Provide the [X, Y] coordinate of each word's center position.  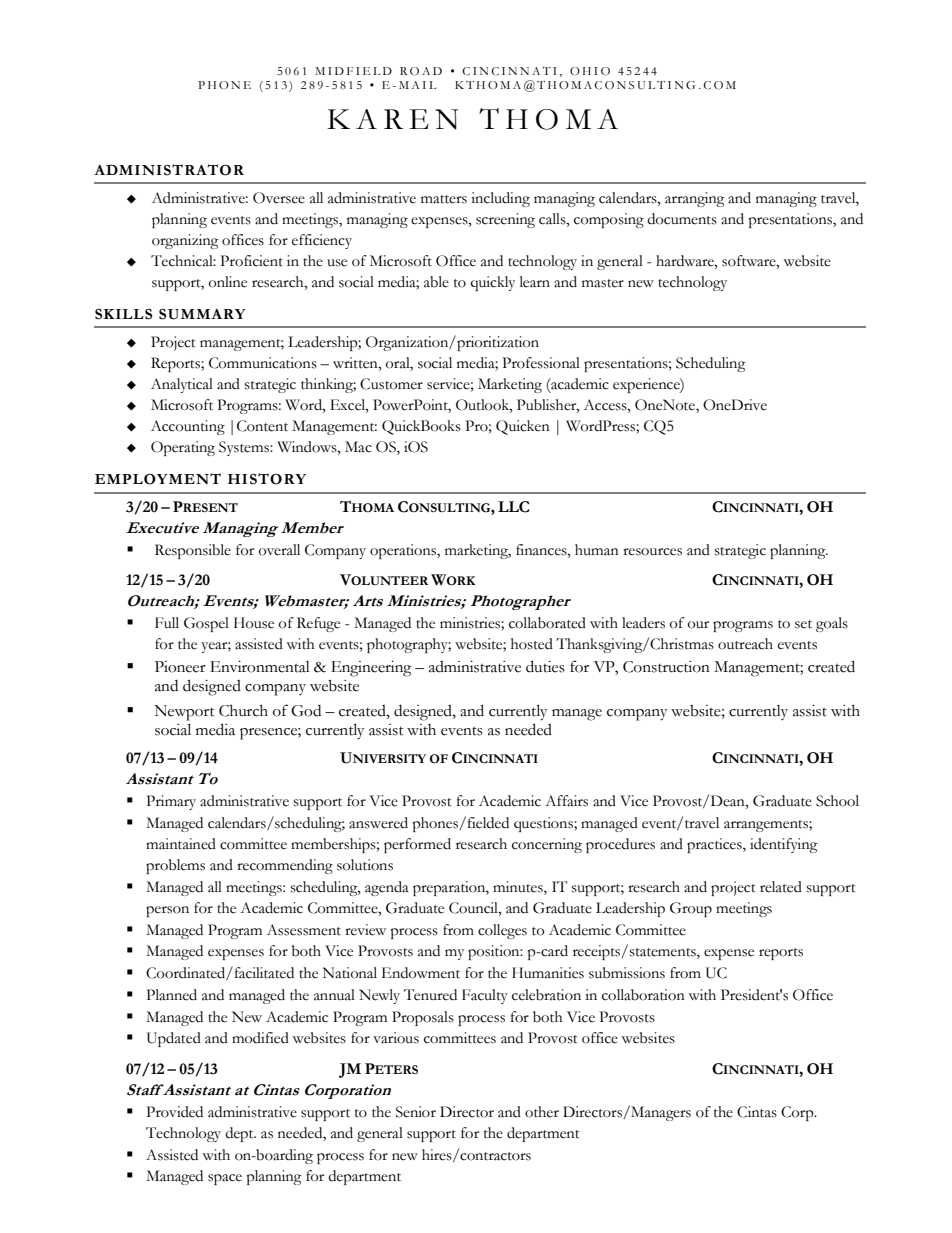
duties [545, 666]
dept [240, 1134]
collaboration [643, 995]
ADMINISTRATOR [169, 170]
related [781, 887]
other [542, 1112]
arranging [695, 199]
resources [652, 552]
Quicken [523, 427]
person [167, 911]
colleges [502, 931]
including [500, 199]
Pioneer [180, 667]
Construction [666, 667]
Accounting [188, 427]
